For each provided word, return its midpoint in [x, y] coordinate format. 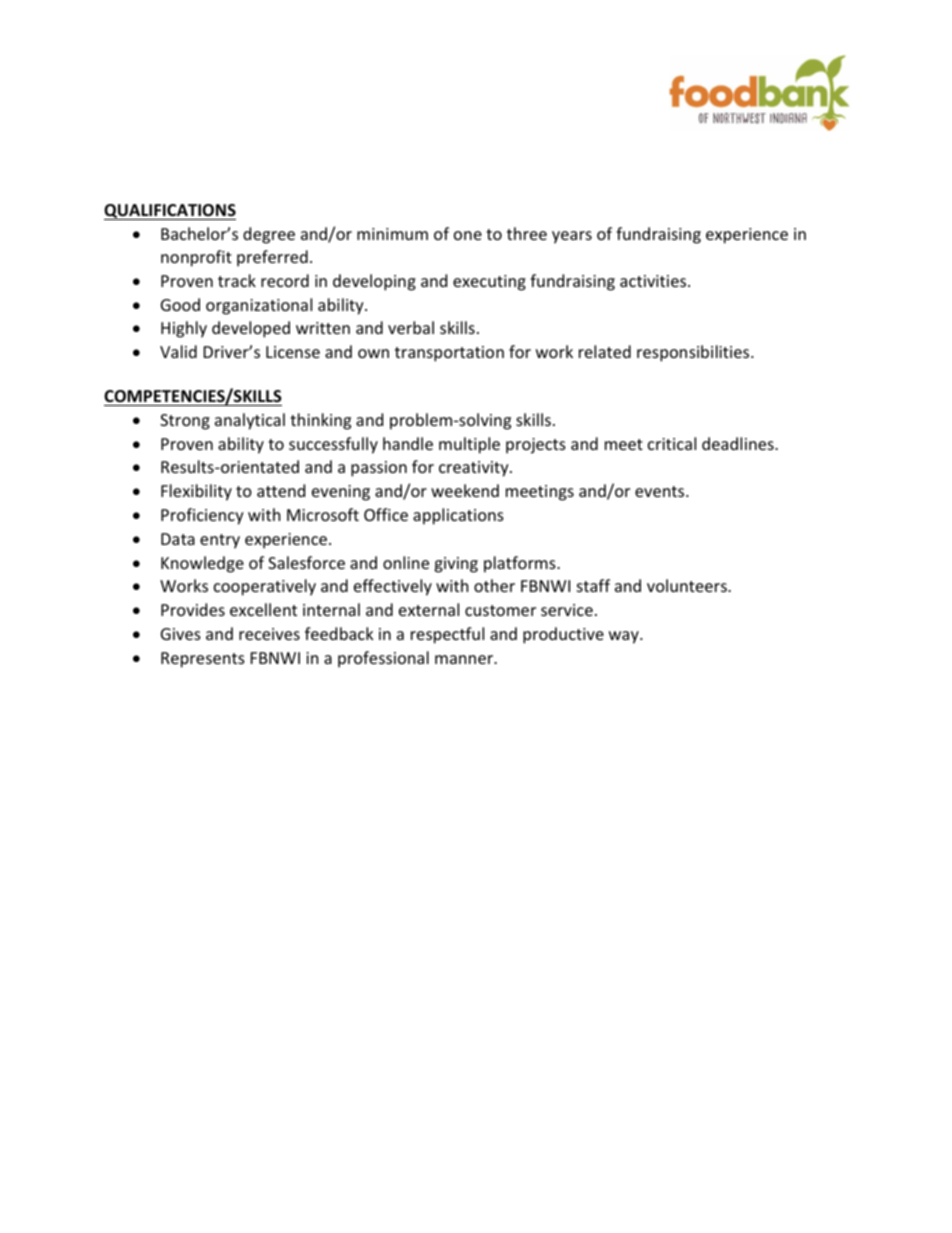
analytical [250, 421]
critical [672, 443]
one [468, 235]
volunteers [688, 585]
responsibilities [694, 353]
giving [456, 565]
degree [269, 235]
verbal [411, 327]
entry [220, 541]
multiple [469, 445]
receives [269, 634]
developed [251, 329]
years [572, 237]
